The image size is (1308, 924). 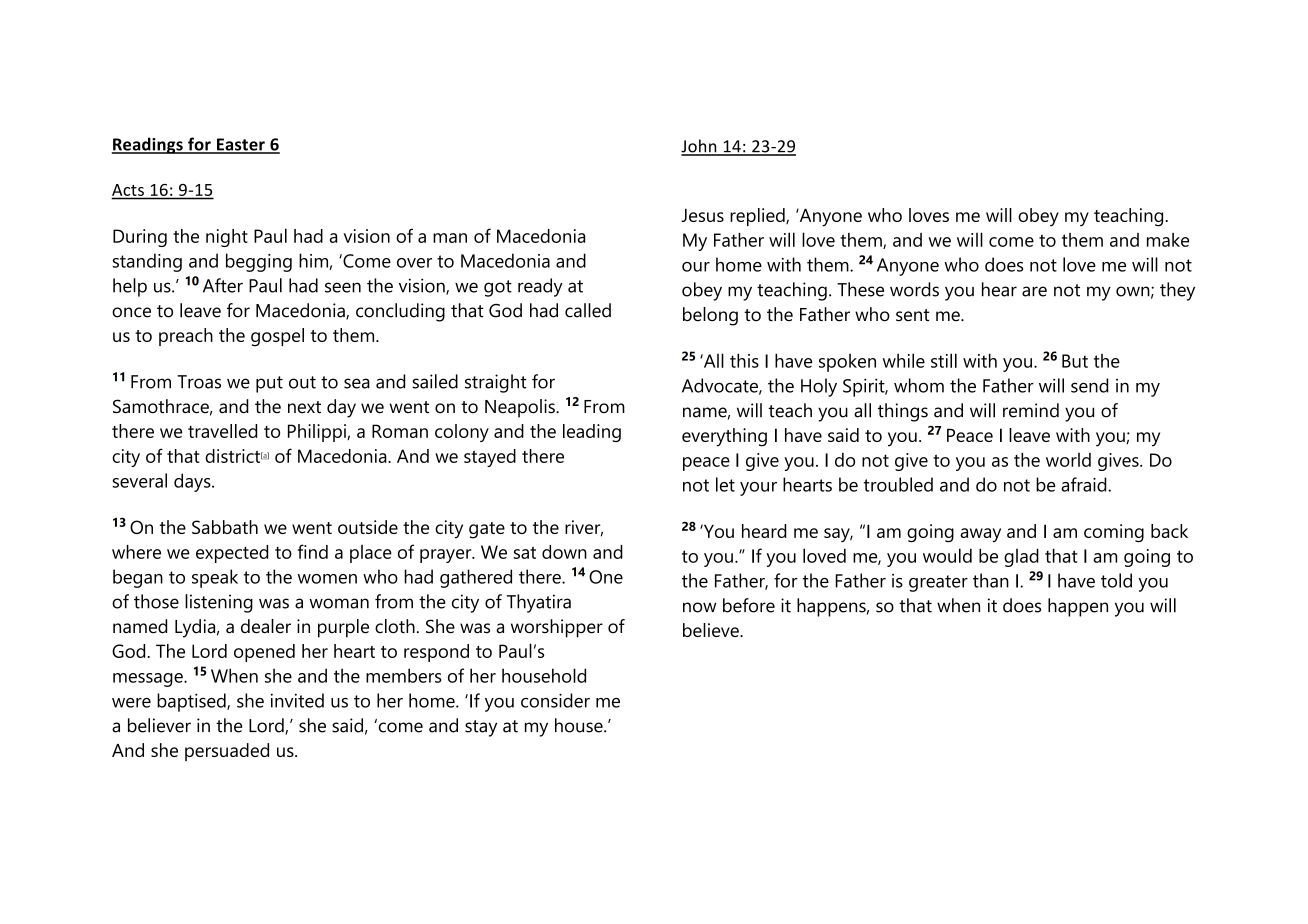 I want to click on John, so click(x=700, y=147).
